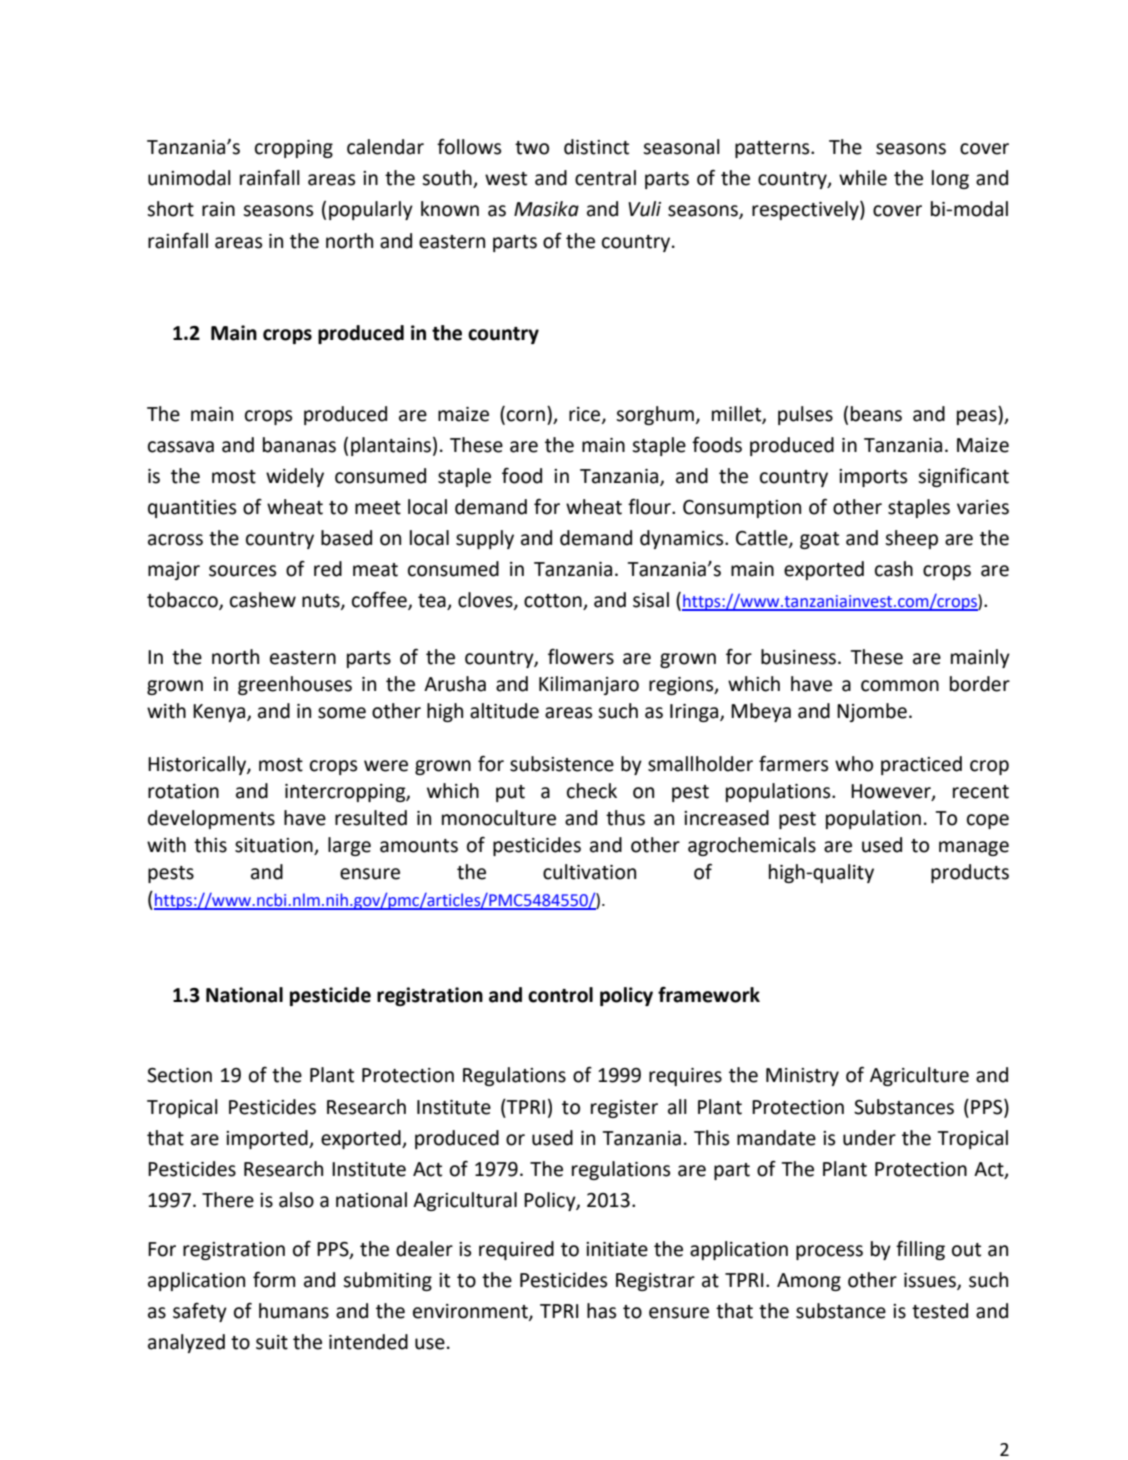  What do you see at coordinates (562, 764) in the screenshot?
I see `subsistence` at bounding box center [562, 764].
